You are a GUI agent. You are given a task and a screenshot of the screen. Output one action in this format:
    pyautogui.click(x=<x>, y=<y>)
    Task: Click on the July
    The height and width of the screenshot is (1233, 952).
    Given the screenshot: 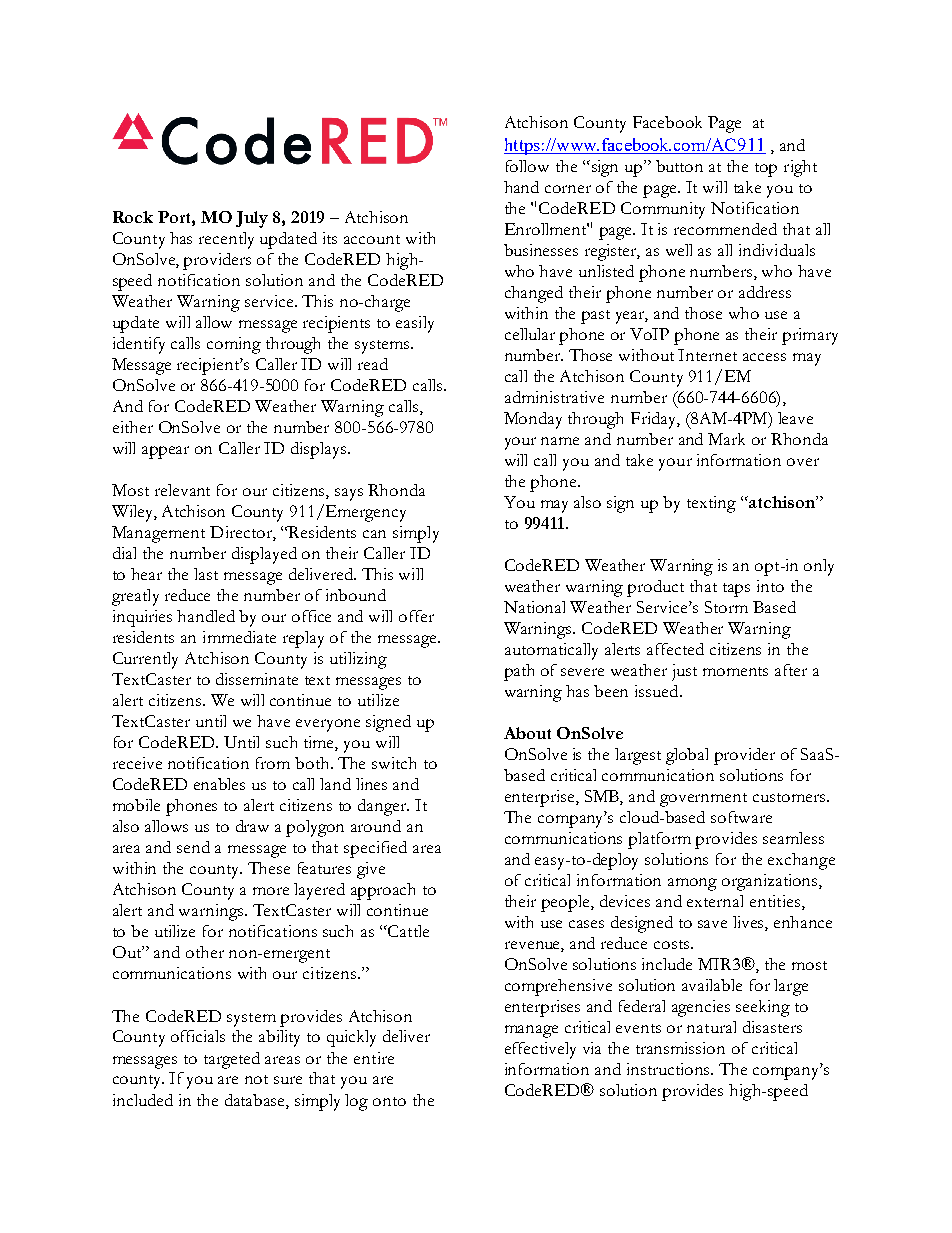 What is the action you would take?
    pyautogui.click(x=252, y=219)
